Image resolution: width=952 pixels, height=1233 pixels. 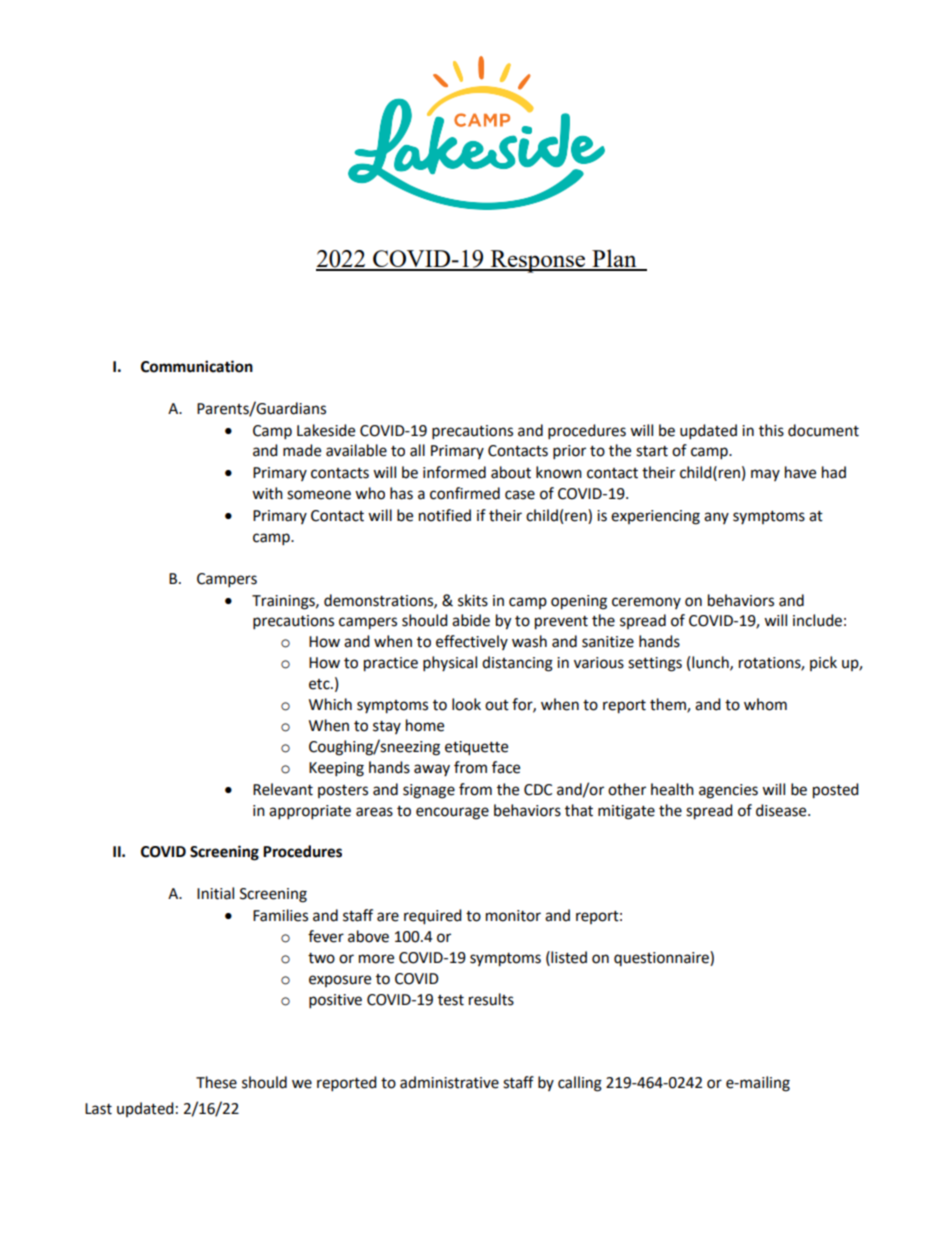 What do you see at coordinates (283, 789) in the screenshot?
I see `Relevant` at bounding box center [283, 789].
